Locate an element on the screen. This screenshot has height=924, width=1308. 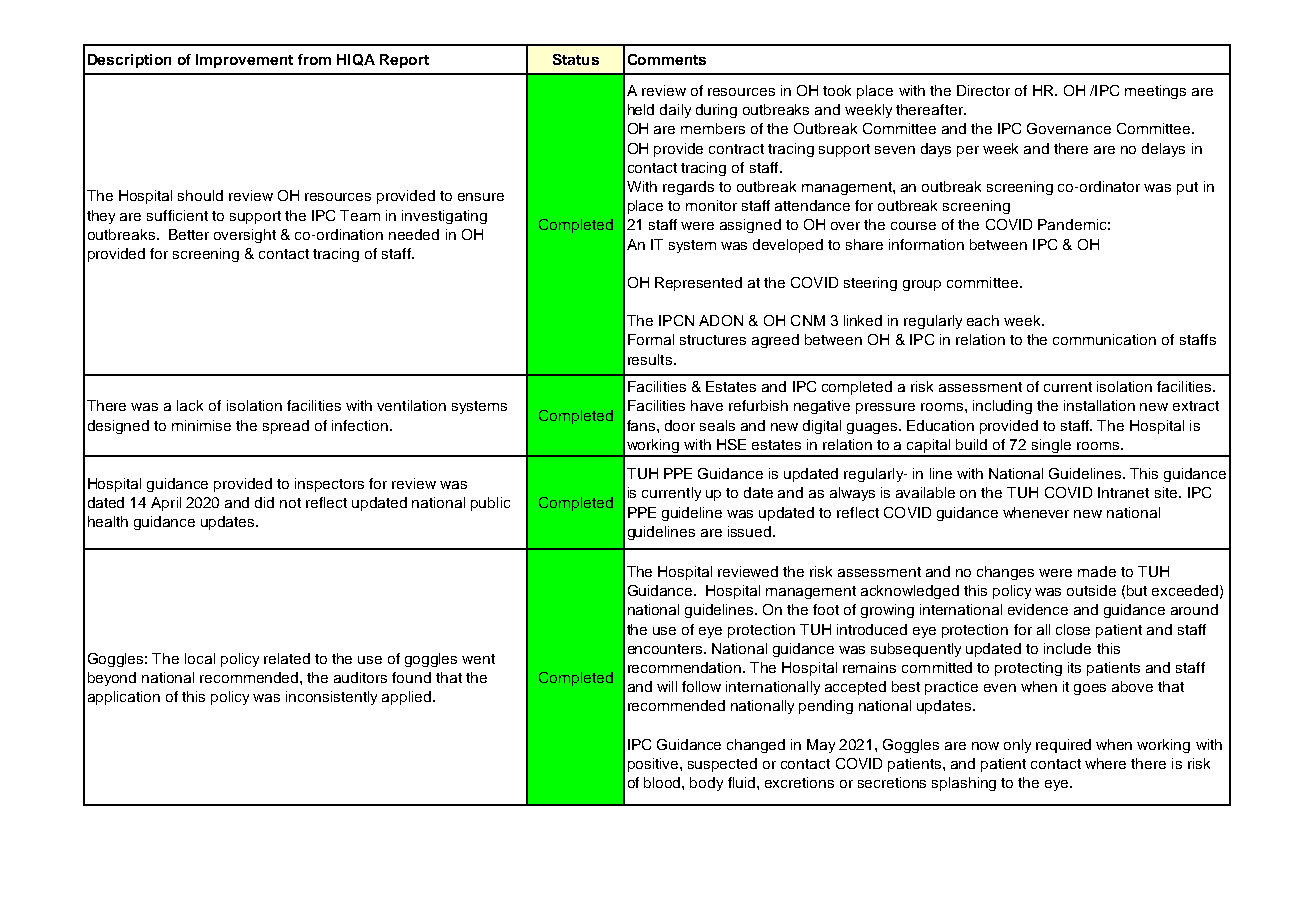
each is located at coordinates (983, 320).
